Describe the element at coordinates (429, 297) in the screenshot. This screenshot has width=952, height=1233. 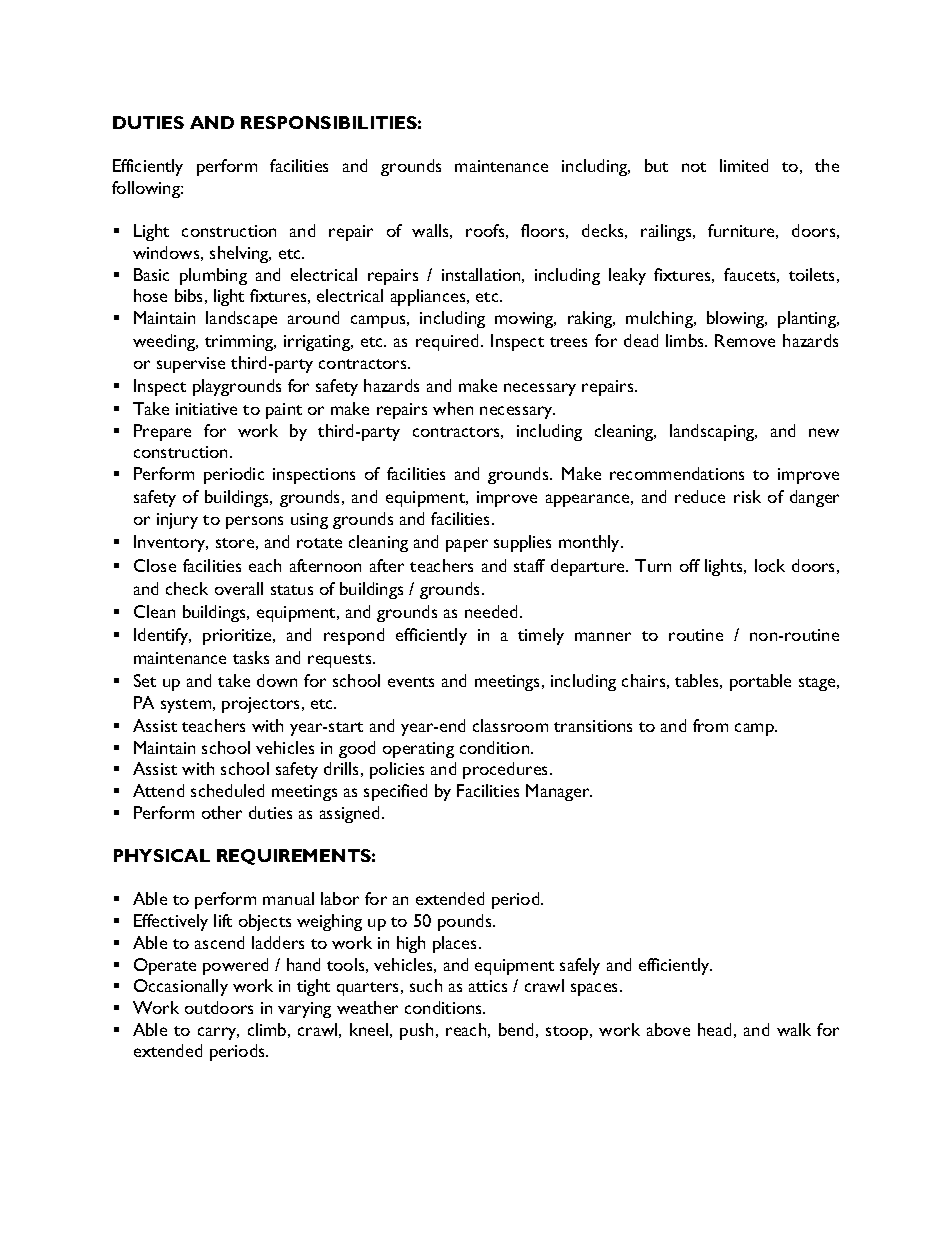
I see `appliances` at that location.
